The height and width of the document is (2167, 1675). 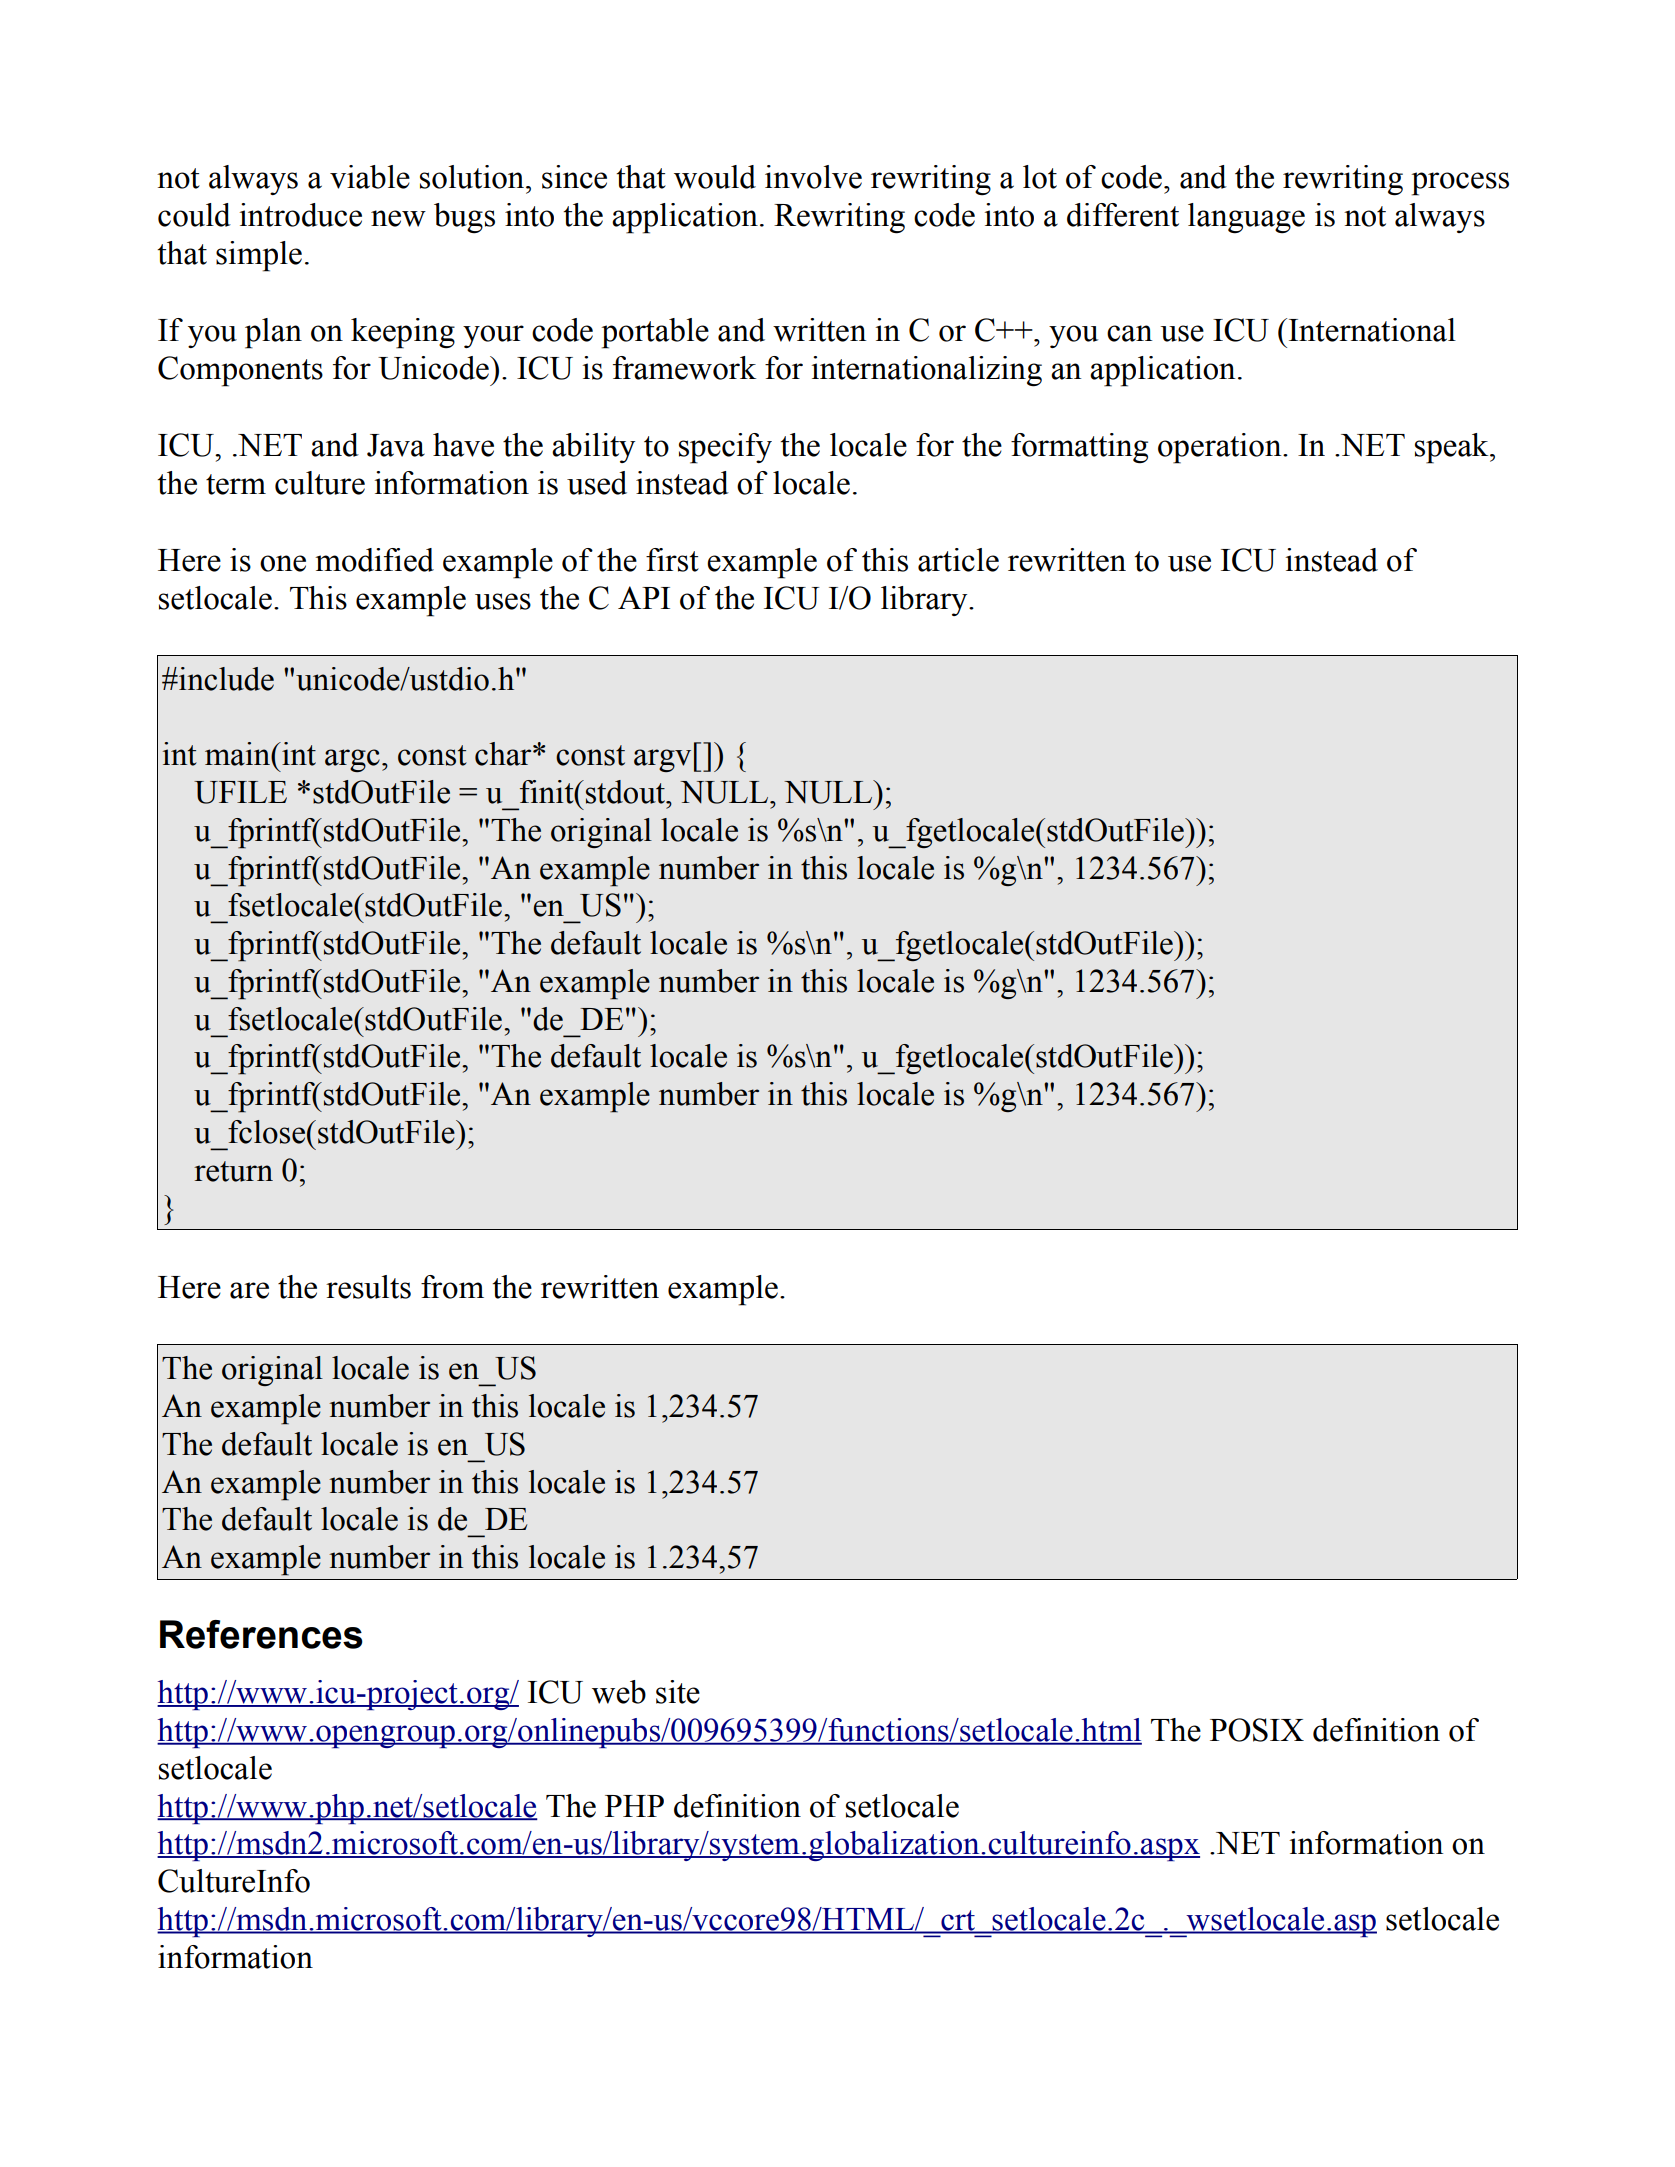 What do you see at coordinates (958, 560) in the document?
I see `article` at bounding box center [958, 560].
